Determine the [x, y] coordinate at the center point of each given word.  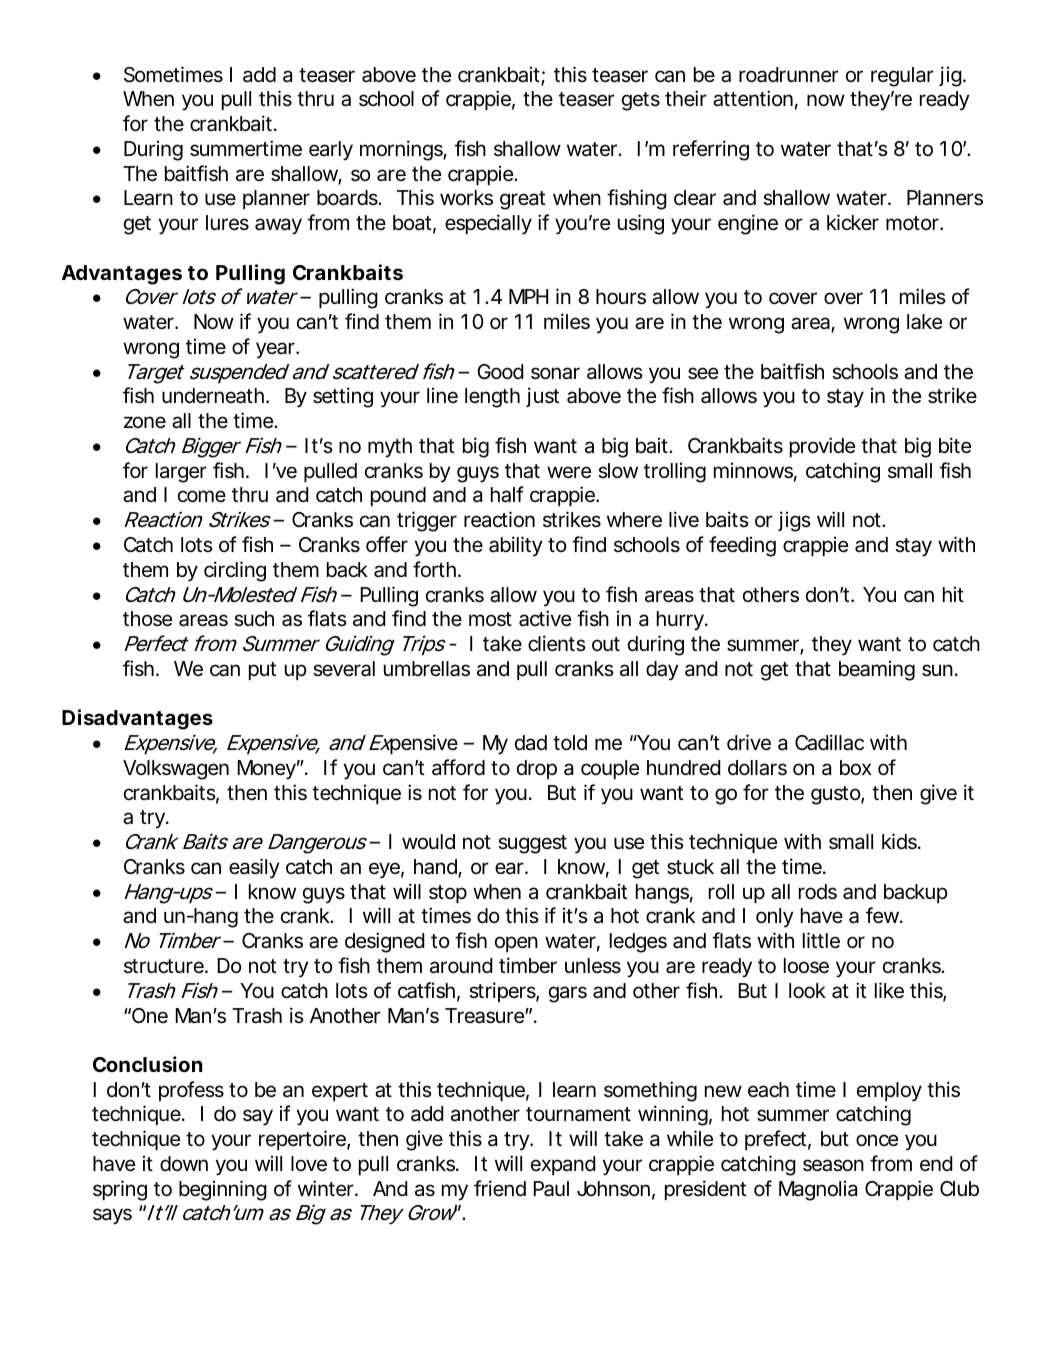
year [277, 350]
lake [924, 322]
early [331, 151]
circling [235, 571]
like [889, 990]
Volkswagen [176, 770]
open [516, 944]
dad [531, 743]
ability [516, 546]
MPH [528, 296]
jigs [794, 521]
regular [902, 77]
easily [254, 868]
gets [641, 101]
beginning [223, 1190]
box [856, 767]
